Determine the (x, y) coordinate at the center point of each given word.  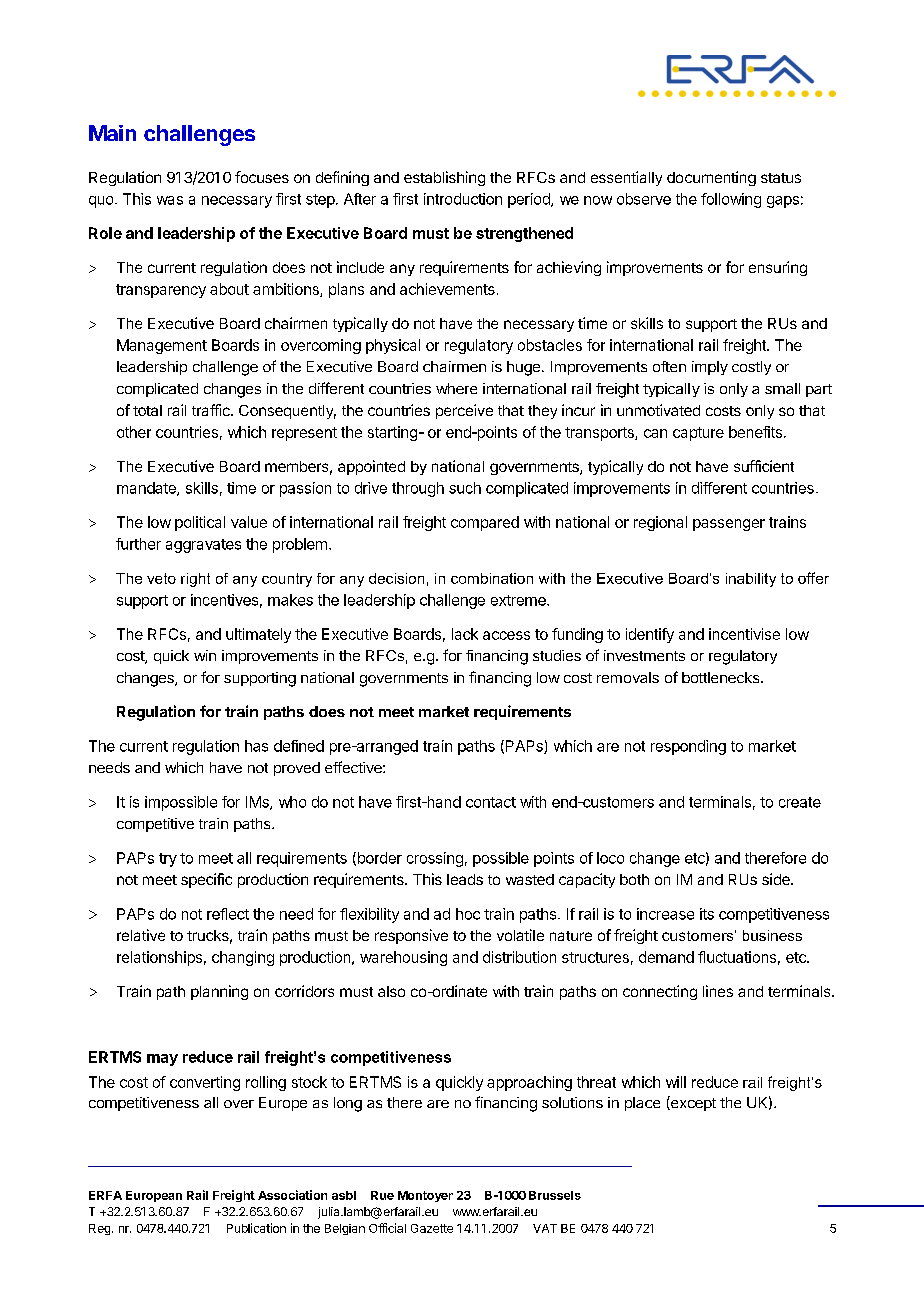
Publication (256, 1228)
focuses (262, 177)
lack (465, 634)
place (642, 1104)
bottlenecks (722, 677)
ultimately (258, 635)
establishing (444, 178)
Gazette (432, 1228)
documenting (711, 178)
